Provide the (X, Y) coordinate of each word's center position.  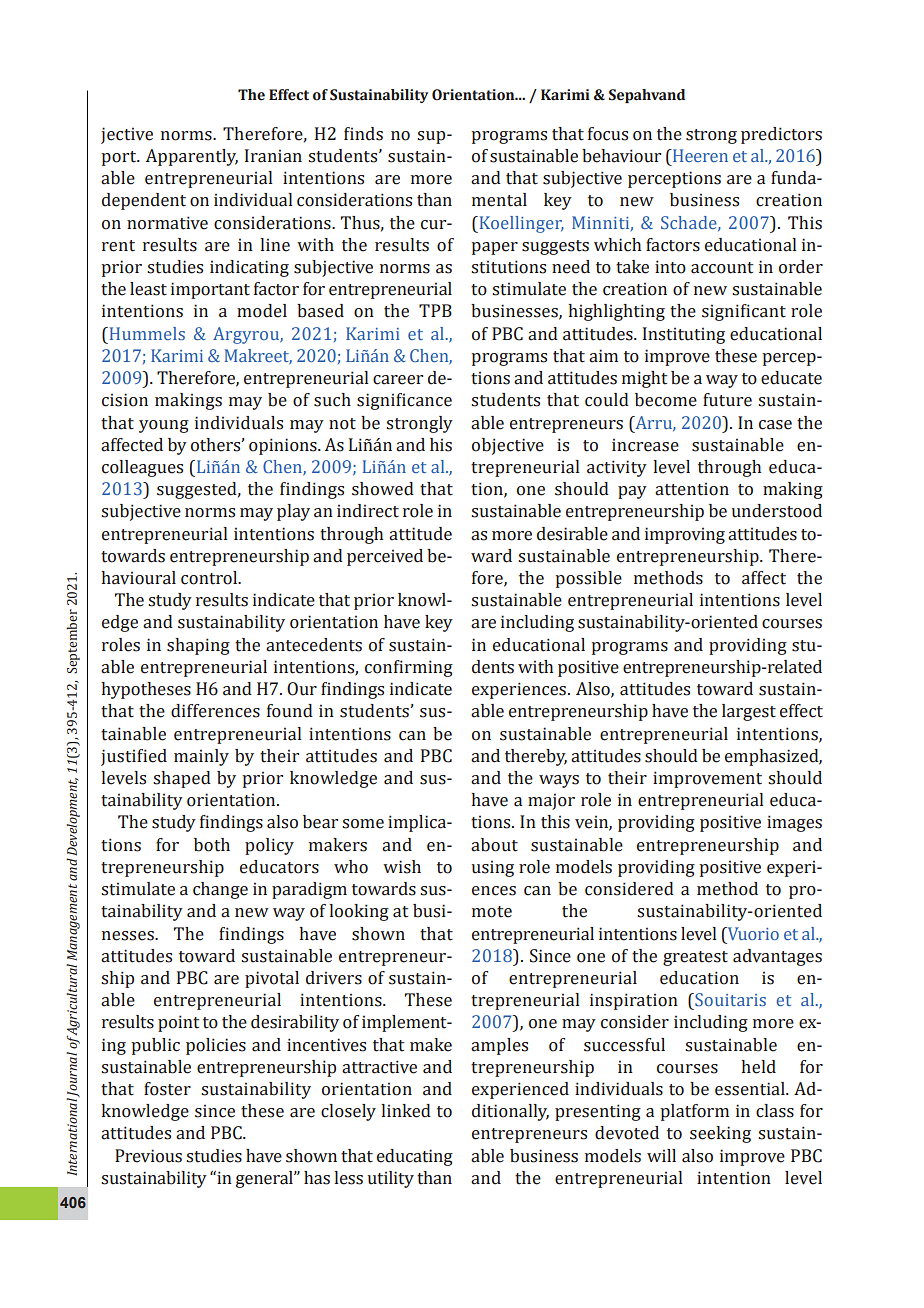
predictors (781, 135)
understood (776, 511)
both (212, 845)
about (494, 845)
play (293, 512)
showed (383, 489)
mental (499, 200)
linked (406, 1111)
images (794, 823)
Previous (148, 1156)
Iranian (273, 156)
